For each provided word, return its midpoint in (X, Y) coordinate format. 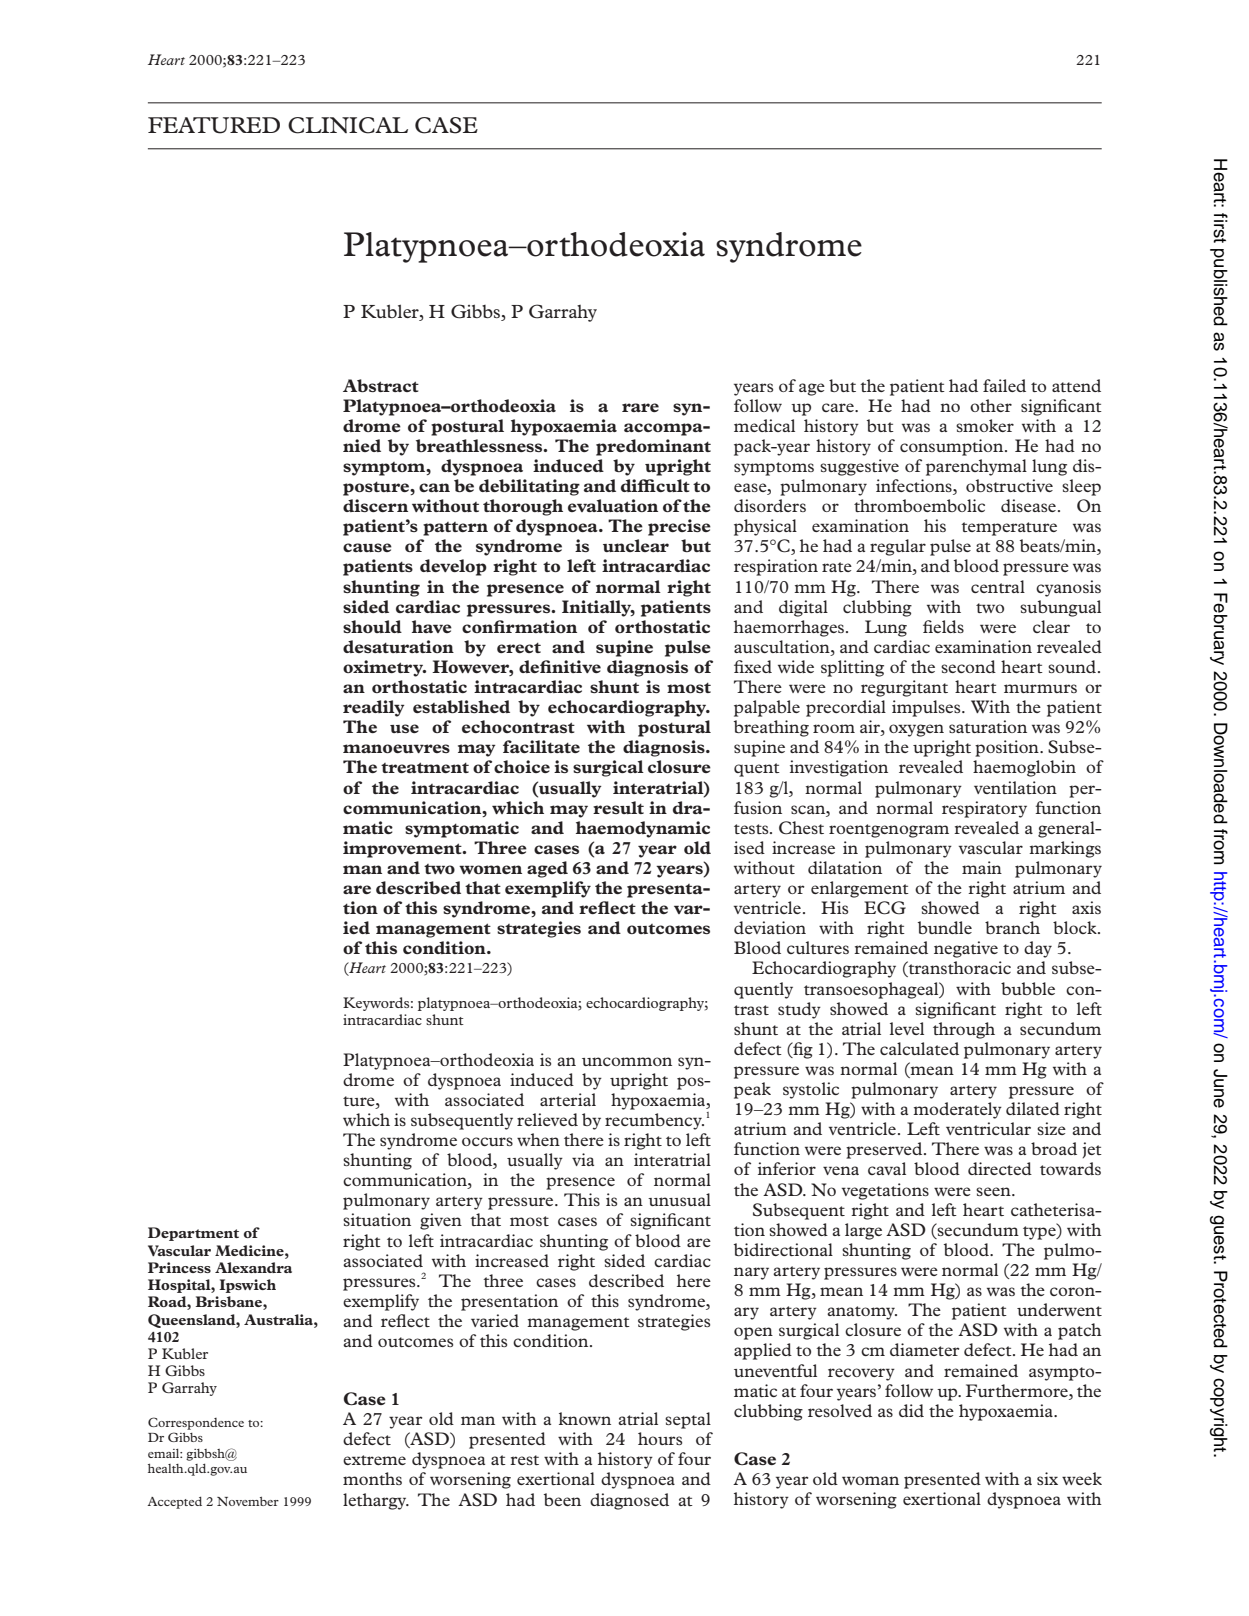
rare (640, 407)
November (248, 1501)
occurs (487, 1141)
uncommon (627, 1061)
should (372, 626)
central (998, 586)
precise (679, 527)
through (964, 1030)
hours (660, 1438)
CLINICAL (348, 125)
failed (1004, 385)
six (1047, 1478)
